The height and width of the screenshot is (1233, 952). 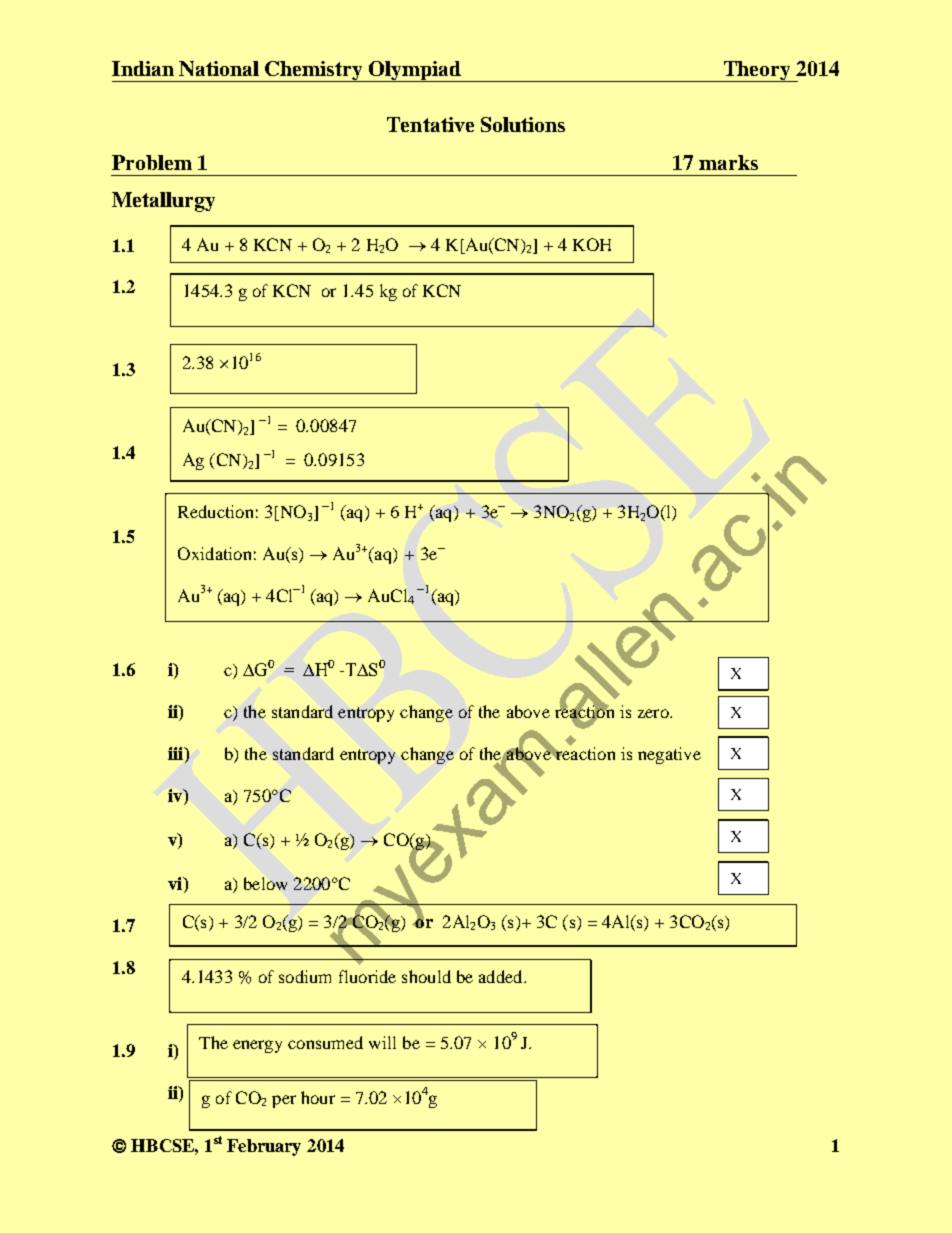 I want to click on Reduction, so click(x=215, y=511).
